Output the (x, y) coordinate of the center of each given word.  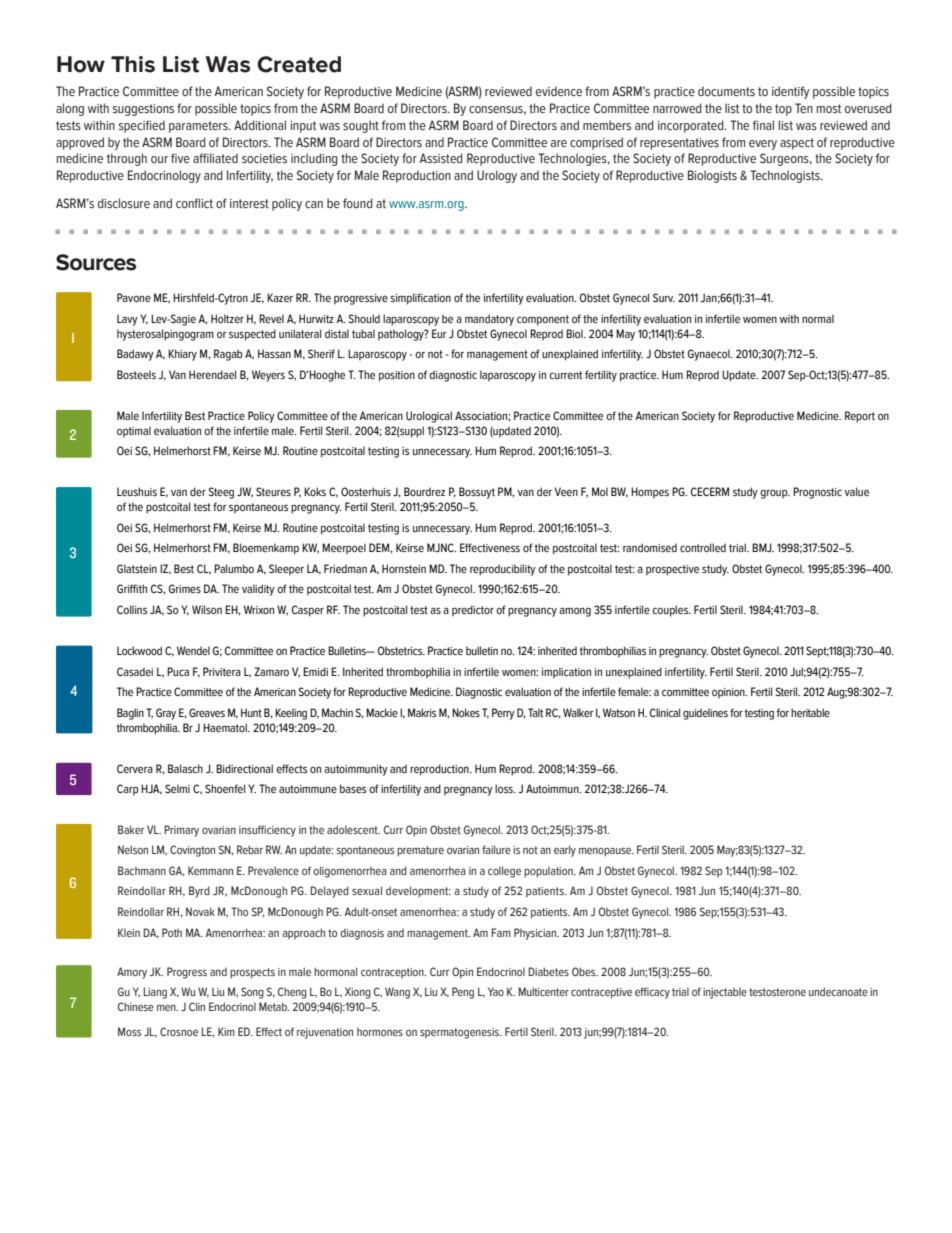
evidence (559, 91)
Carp (128, 790)
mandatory (489, 320)
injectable (725, 993)
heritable (810, 712)
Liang (155, 993)
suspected (252, 335)
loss (505, 788)
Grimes (185, 588)
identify (790, 92)
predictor (473, 611)
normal (818, 318)
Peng (463, 993)
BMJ (763, 547)
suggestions (143, 110)
